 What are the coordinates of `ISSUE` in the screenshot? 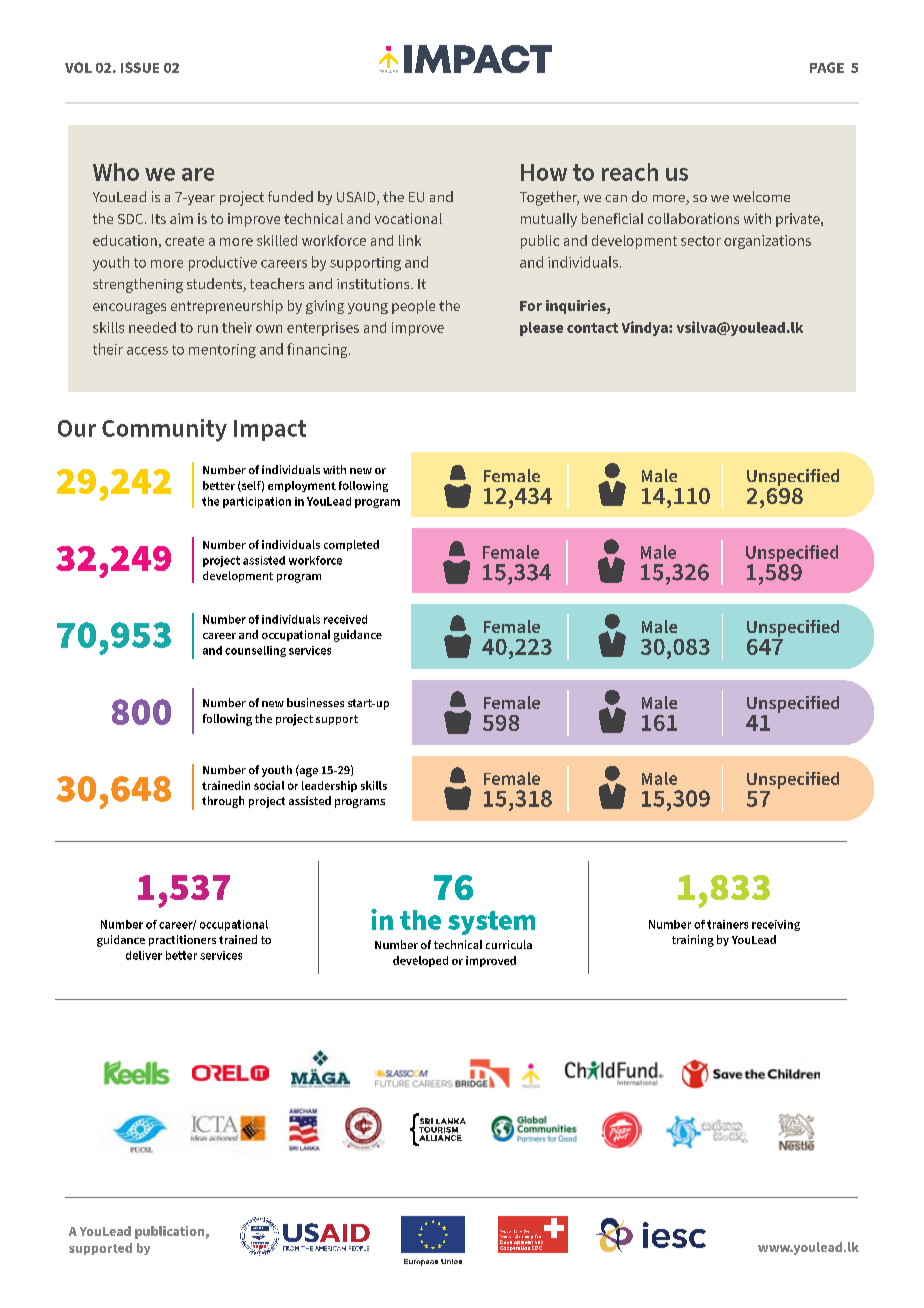 It's located at (140, 67).
